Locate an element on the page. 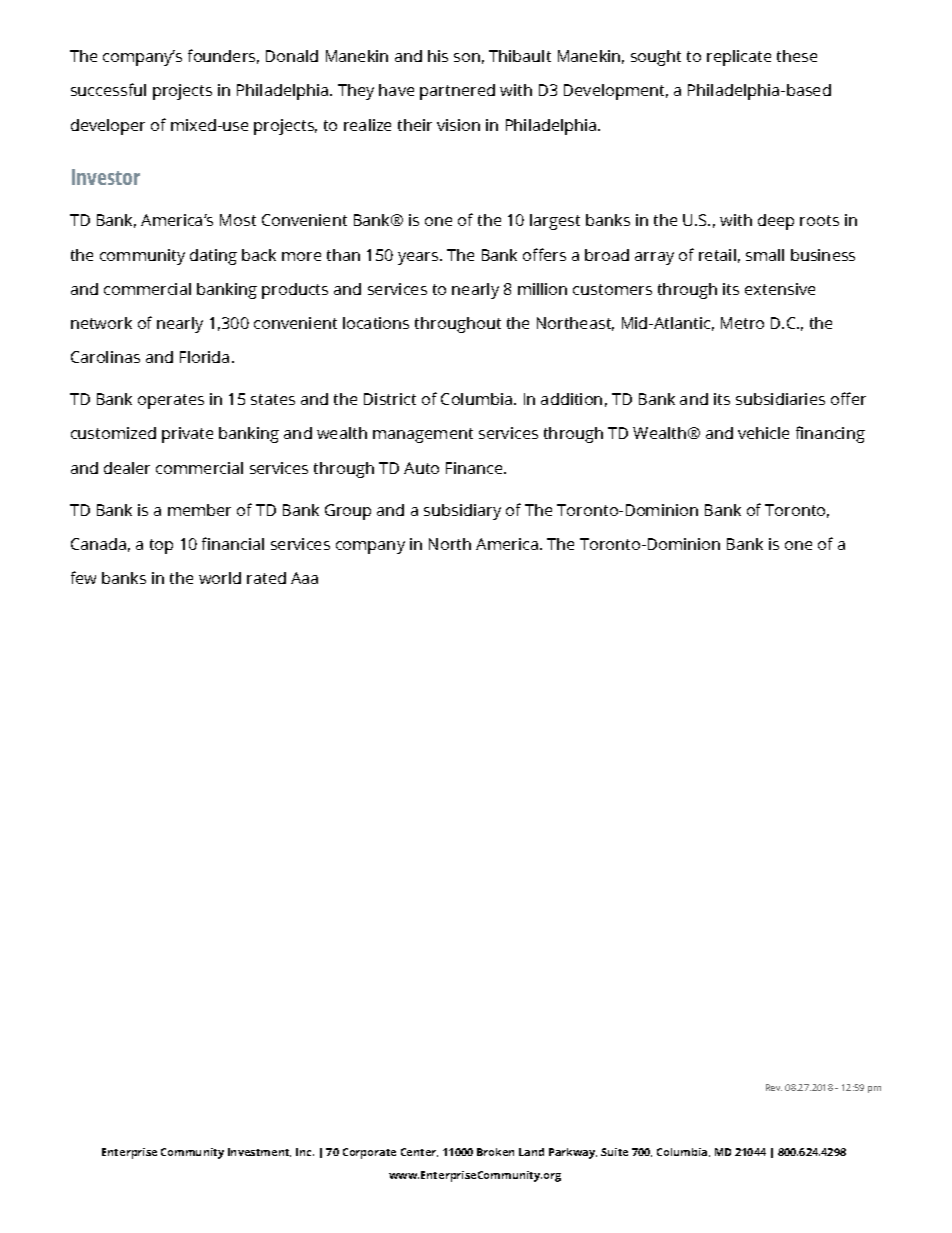  subsidiary is located at coordinates (462, 512).
